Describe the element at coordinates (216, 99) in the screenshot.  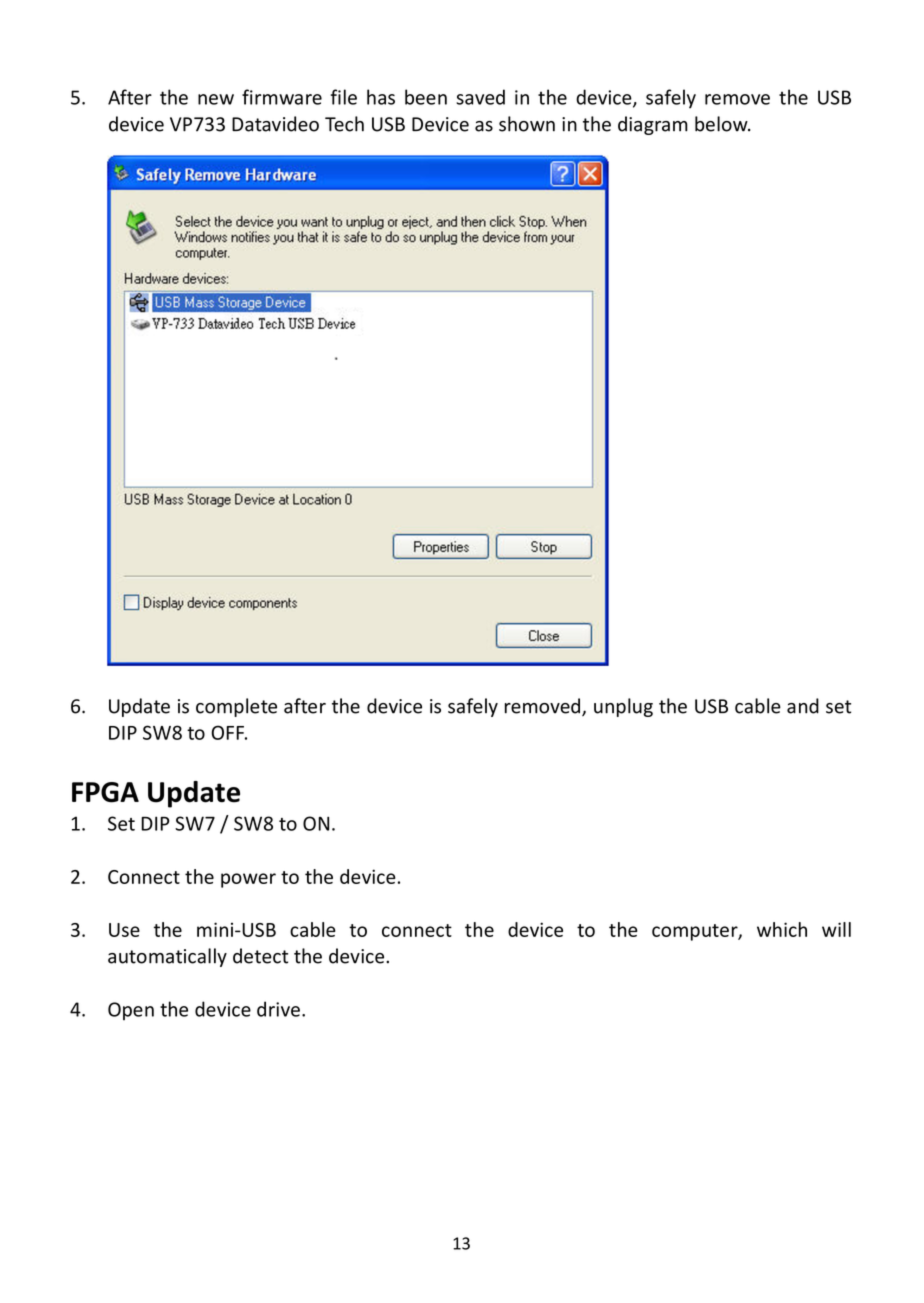
I see `new` at that location.
